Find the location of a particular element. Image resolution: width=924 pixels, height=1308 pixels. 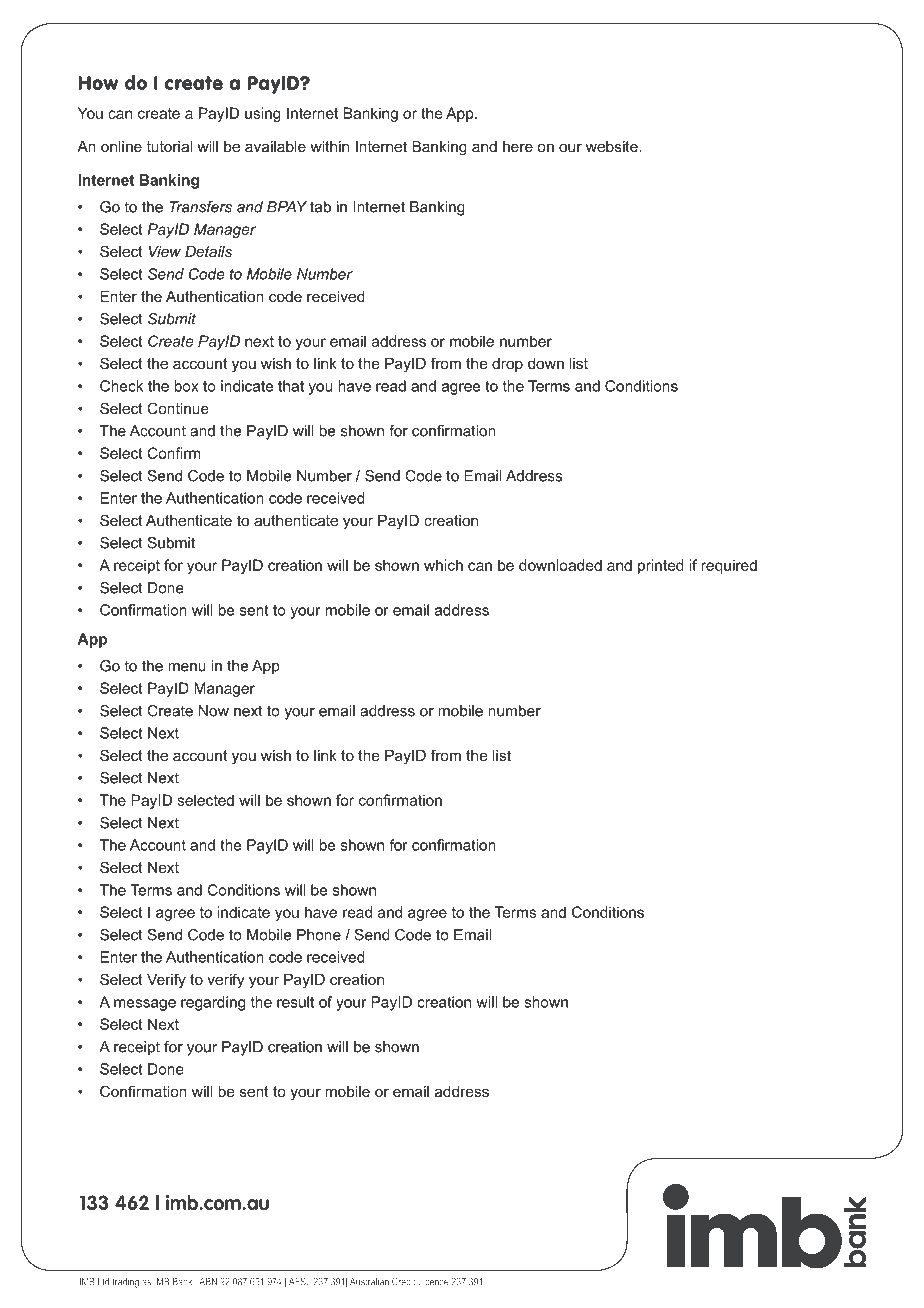

Phone is located at coordinates (319, 935).
